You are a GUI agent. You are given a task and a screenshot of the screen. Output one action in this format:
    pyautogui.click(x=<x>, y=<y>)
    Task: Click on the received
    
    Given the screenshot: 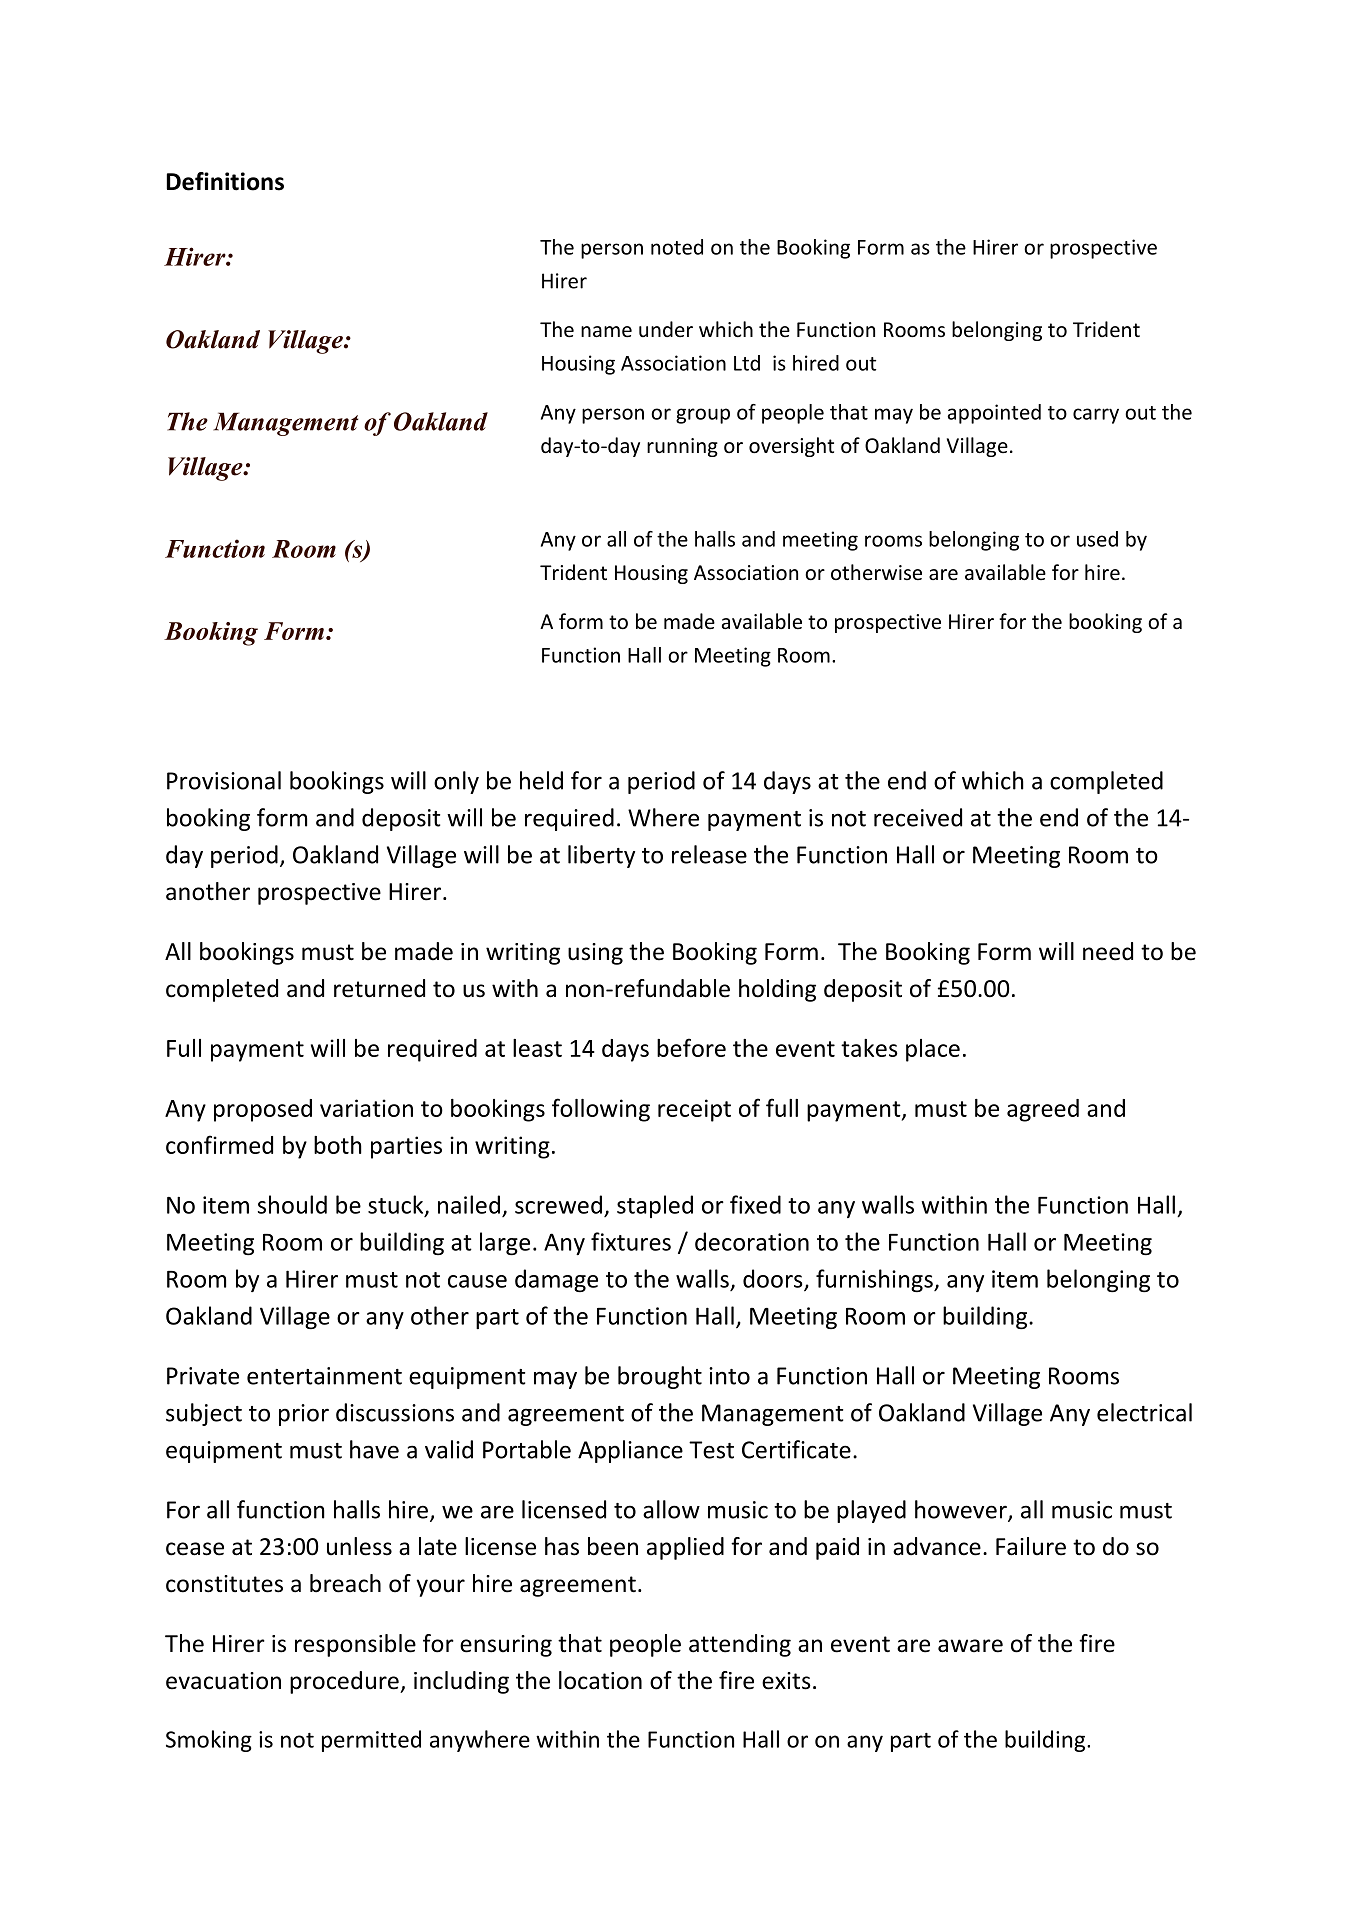 What is the action you would take?
    pyautogui.click(x=918, y=817)
